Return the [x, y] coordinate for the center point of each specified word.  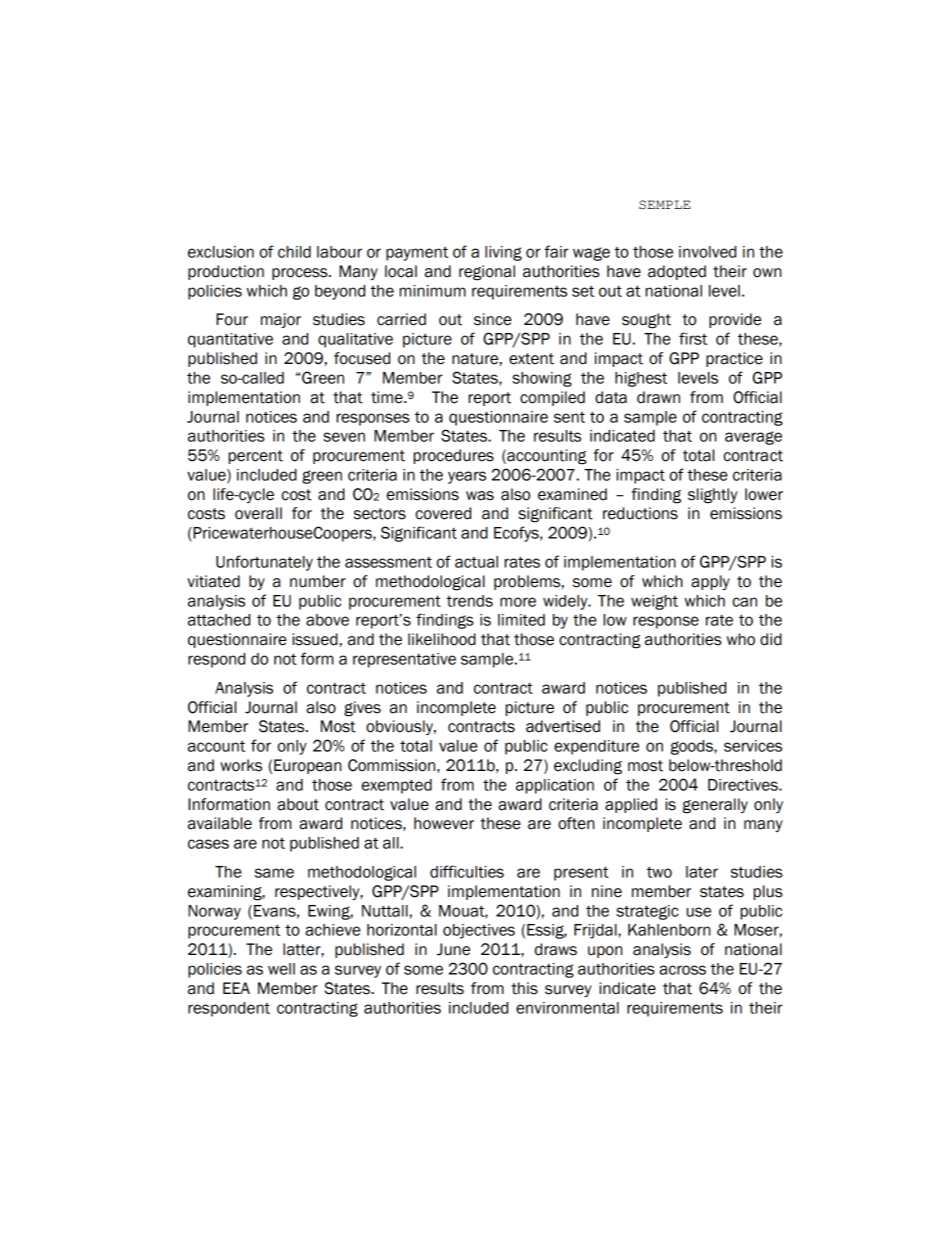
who [741, 639]
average [753, 438]
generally [715, 806]
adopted [677, 272]
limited [521, 620]
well [281, 969]
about [298, 804]
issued [315, 639]
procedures [453, 456]
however [444, 823]
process [301, 274]
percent [255, 457]
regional [487, 273]
